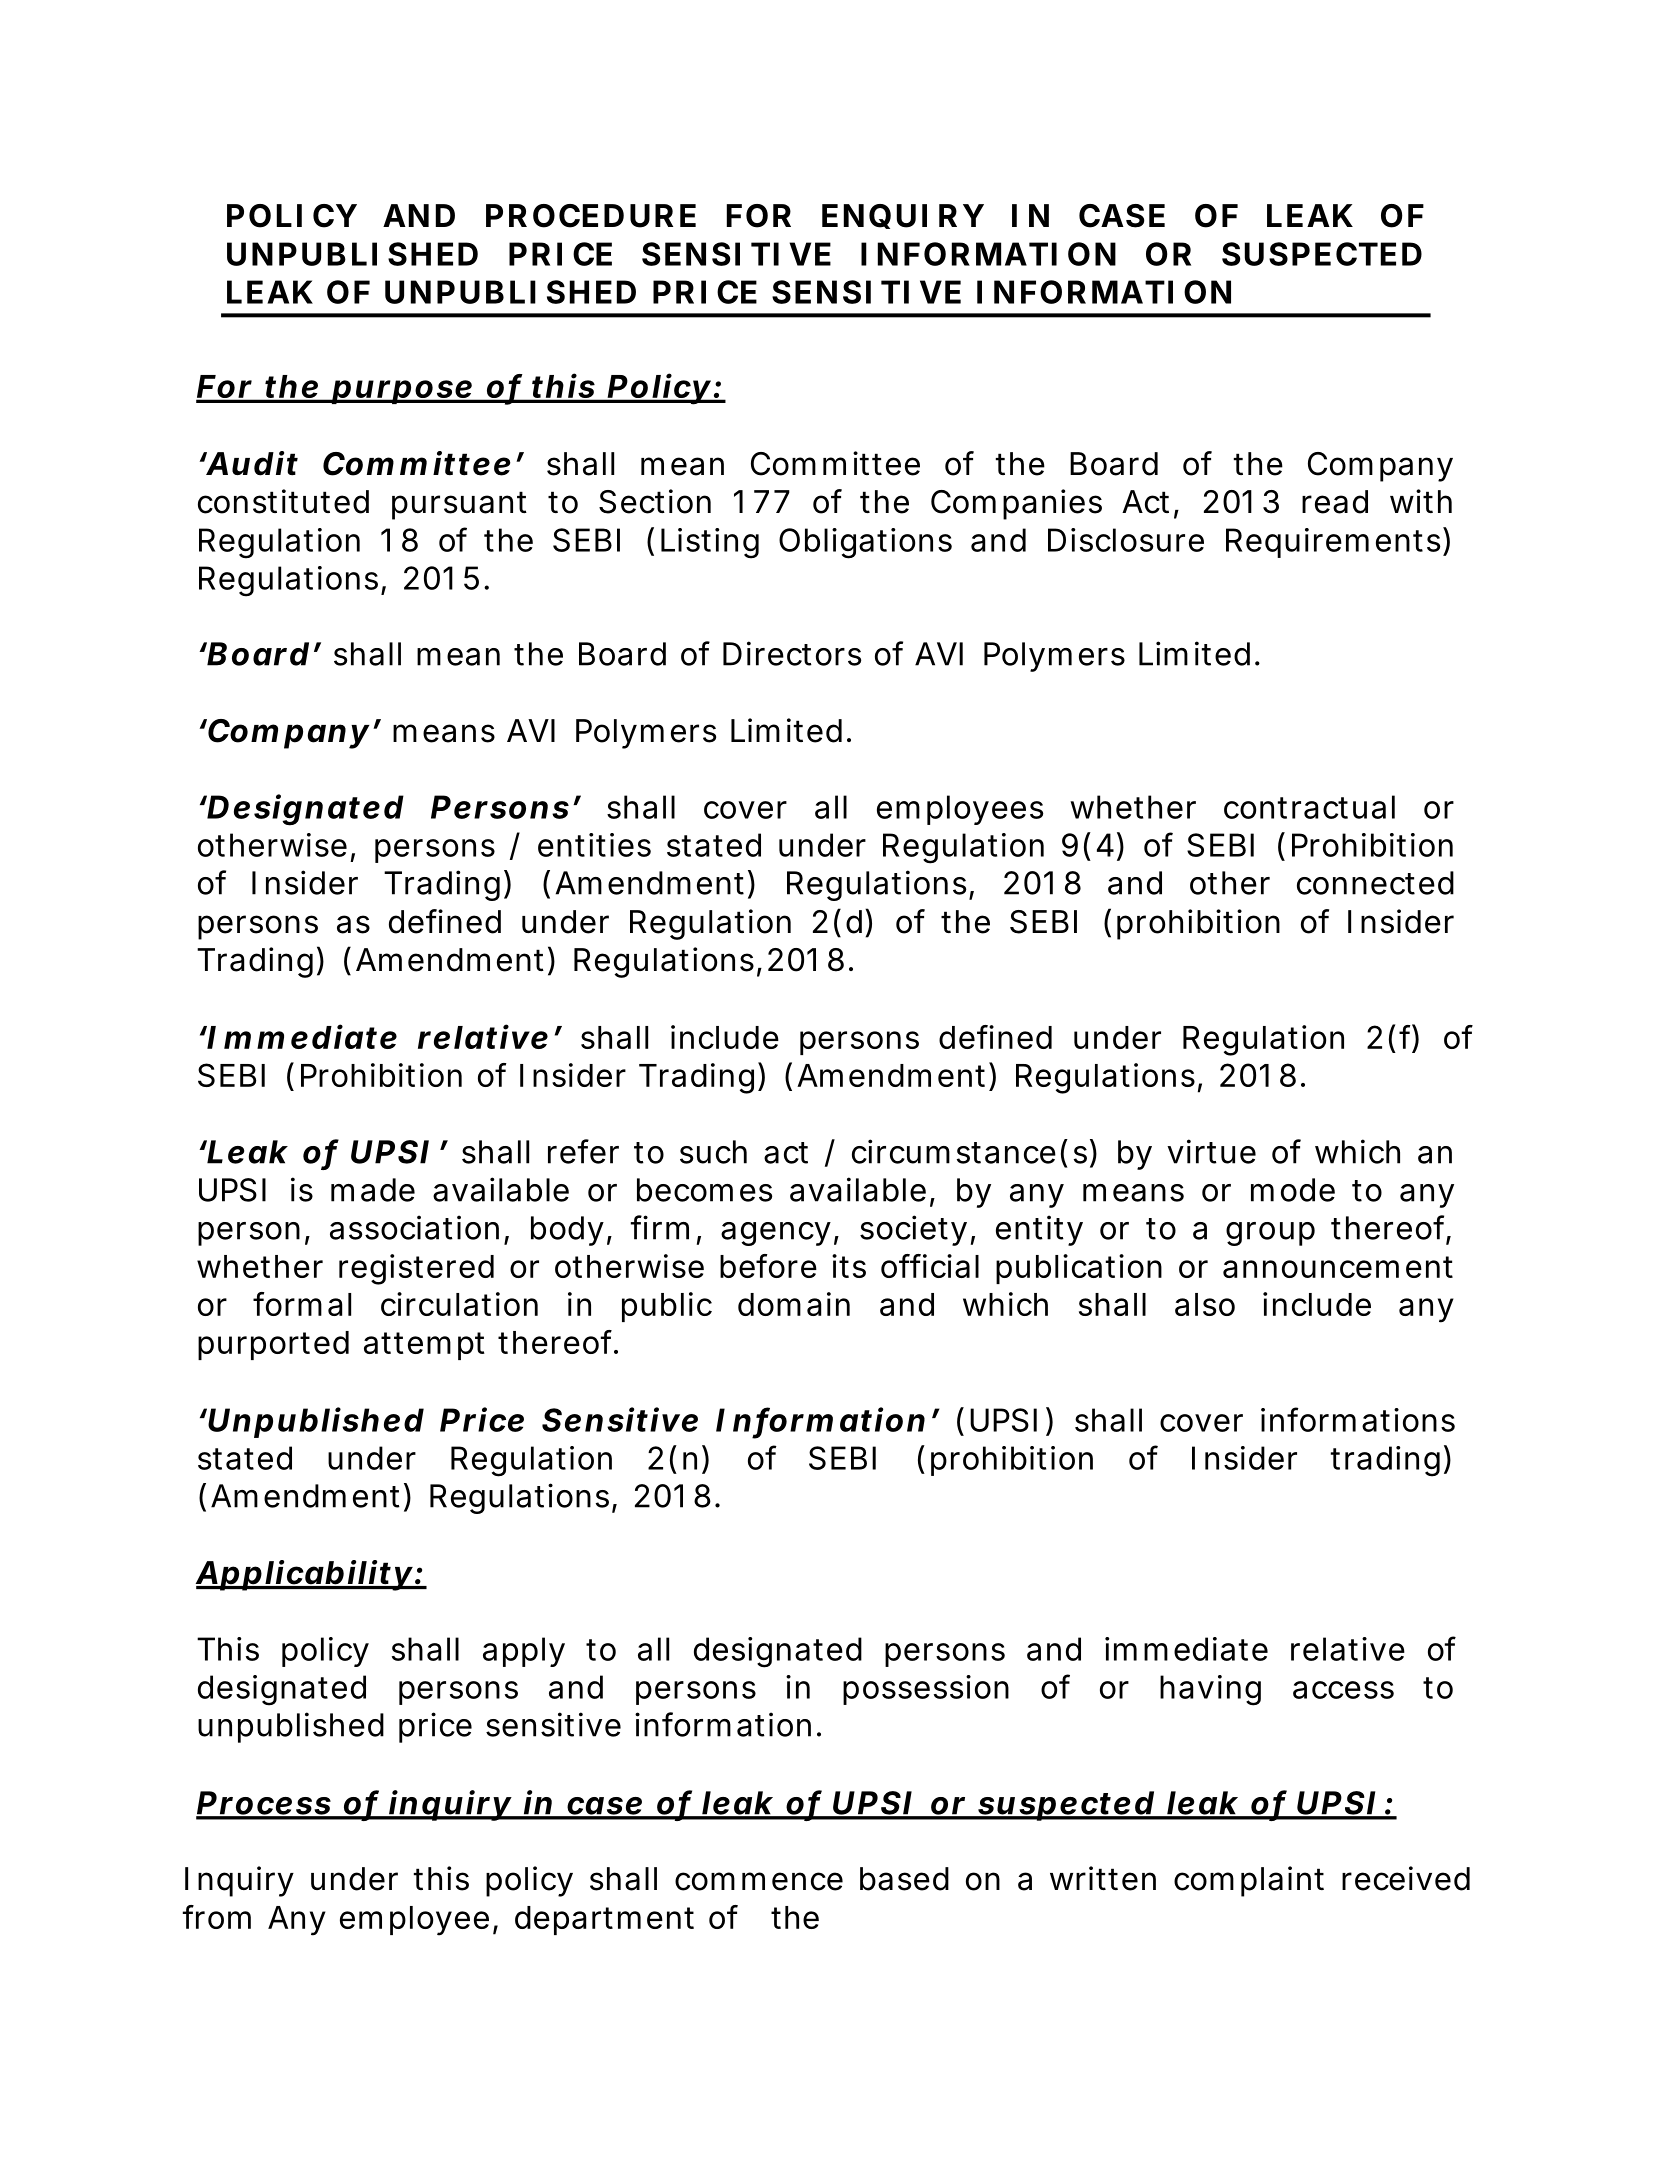 This document has width=1668, height=2159. I want to click on attempt, so click(424, 1346).
